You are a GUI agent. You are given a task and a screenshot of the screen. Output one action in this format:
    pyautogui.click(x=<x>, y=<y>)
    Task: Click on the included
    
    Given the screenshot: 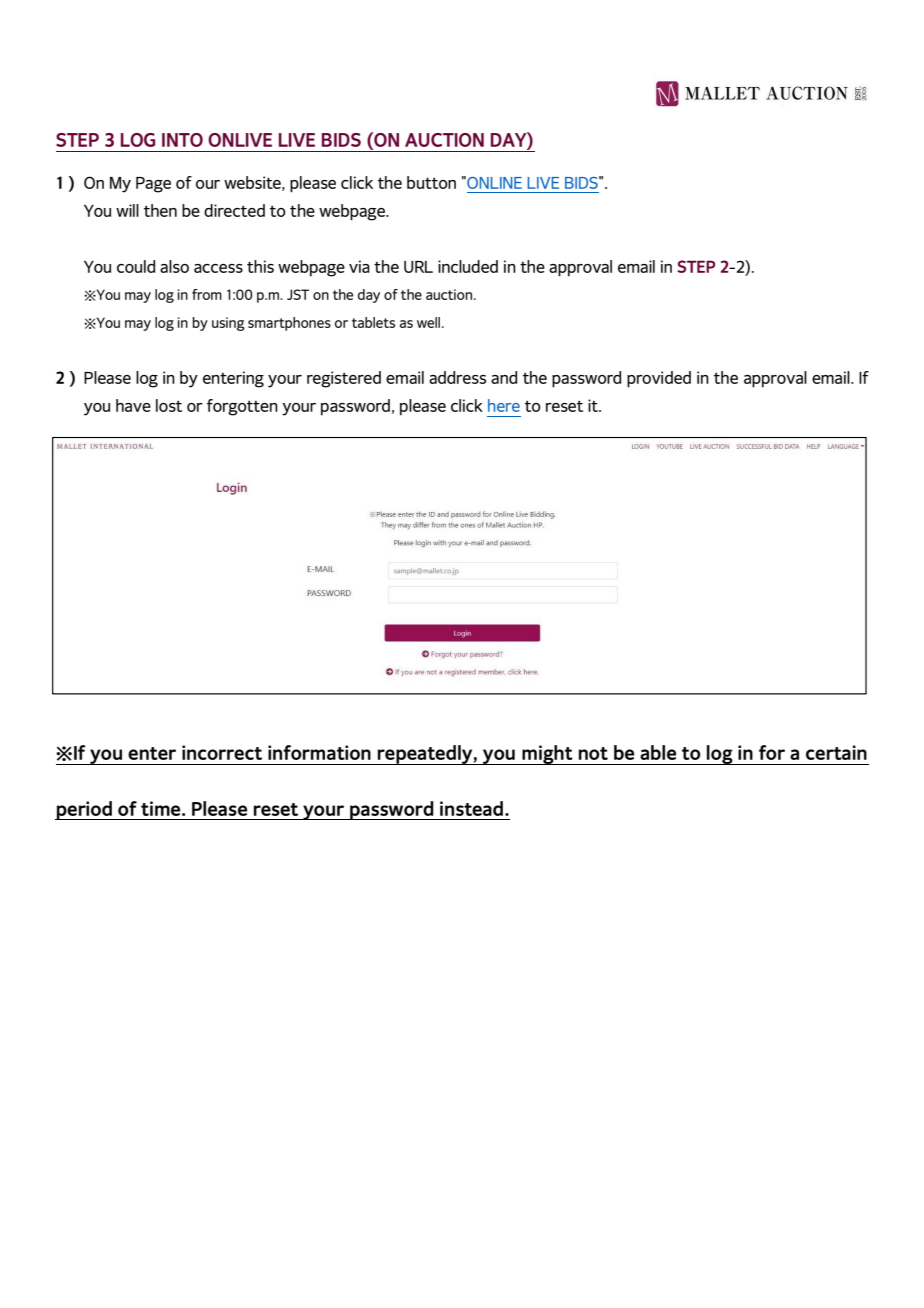 What is the action you would take?
    pyautogui.click(x=468, y=266)
